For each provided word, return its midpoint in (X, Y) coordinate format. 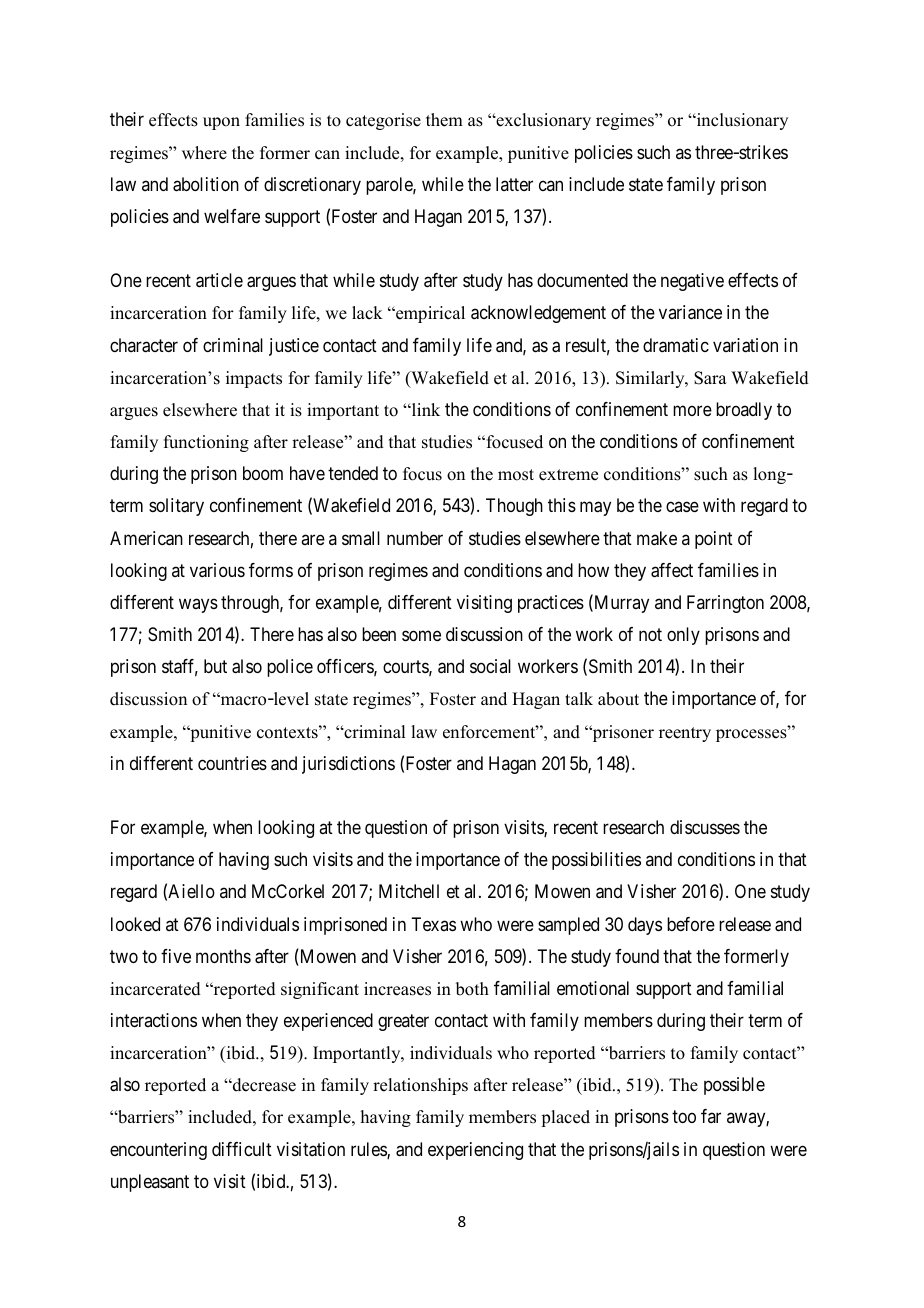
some (421, 636)
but (215, 666)
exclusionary (542, 121)
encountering (158, 1151)
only (683, 636)
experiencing (475, 1151)
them (444, 120)
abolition (206, 184)
